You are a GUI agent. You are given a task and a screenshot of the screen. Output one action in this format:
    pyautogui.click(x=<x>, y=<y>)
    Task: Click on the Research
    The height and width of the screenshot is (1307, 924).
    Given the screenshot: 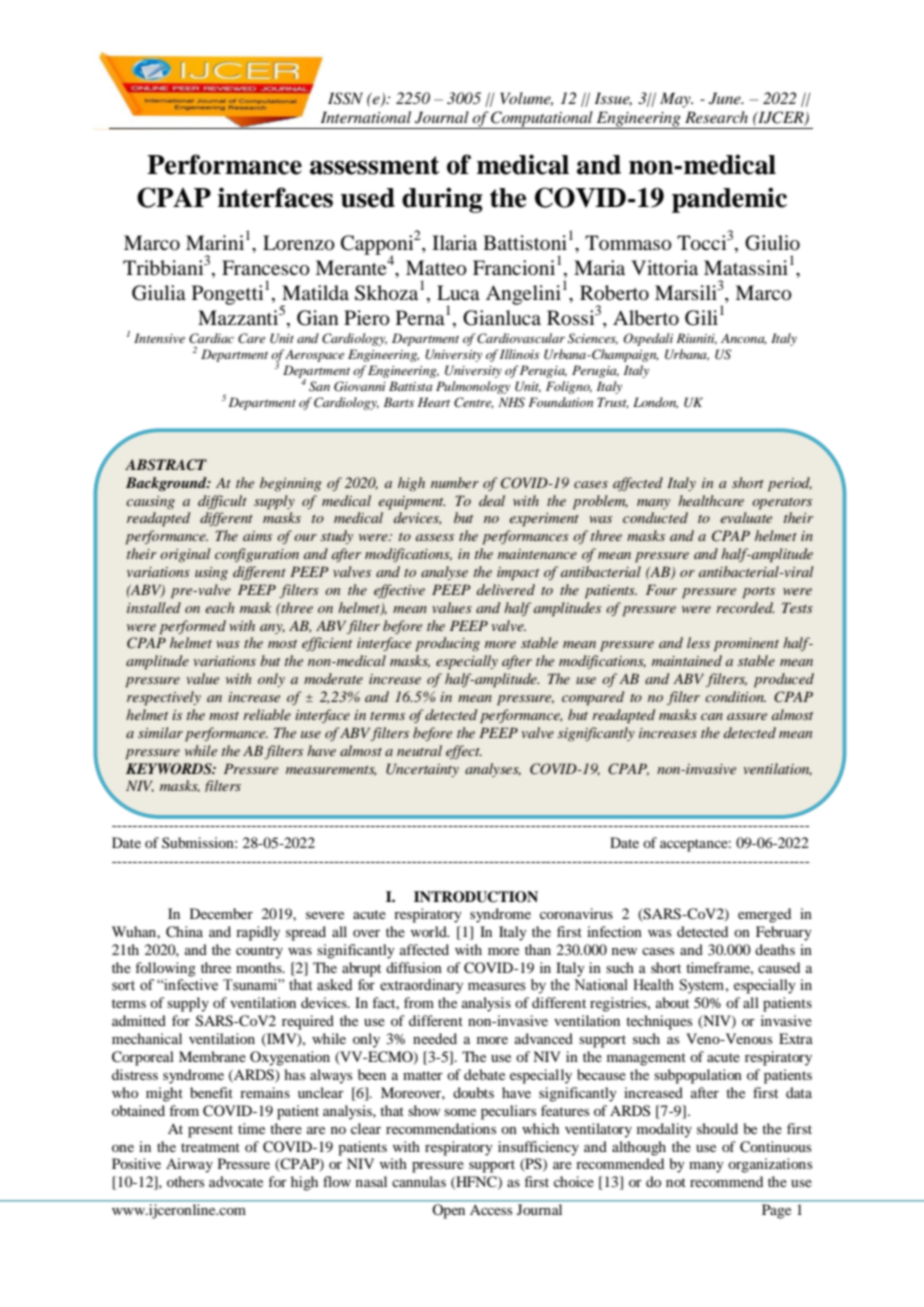 What is the action you would take?
    pyautogui.click(x=716, y=117)
